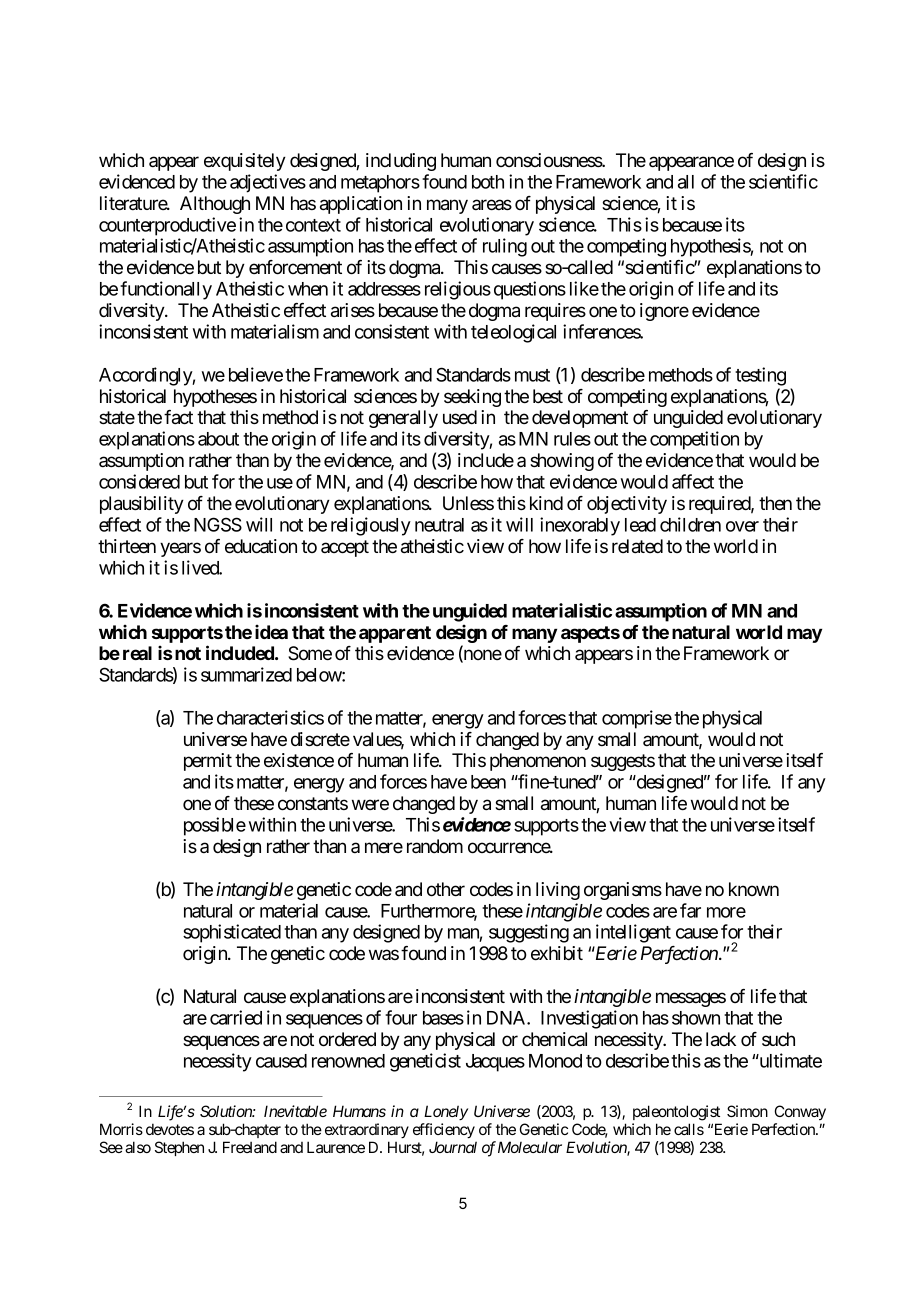  What do you see at coordinates (232, 933) in the page?
I see `sophisticated` at bounding box center [232, 933].
